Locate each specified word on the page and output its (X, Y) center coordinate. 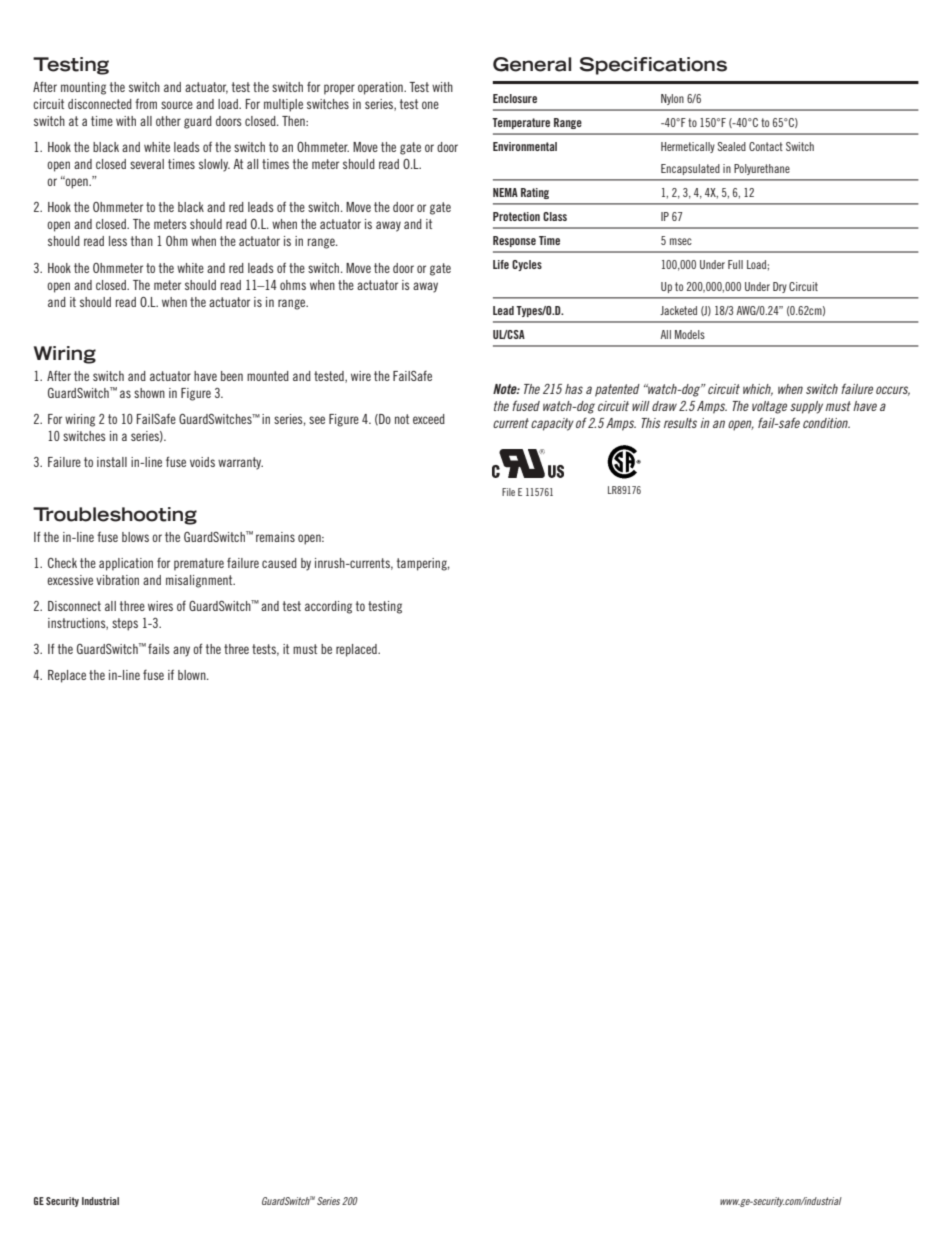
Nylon (672, 99)
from (146, 104)
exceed (429, 419)
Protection (516, 216)
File (508, 492)
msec (681, 241)
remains (275, 537)
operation (381, 88)
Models (690, 334)
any (181, 651)
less (118, 241)
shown (149, 393)
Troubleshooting (115, 516)
